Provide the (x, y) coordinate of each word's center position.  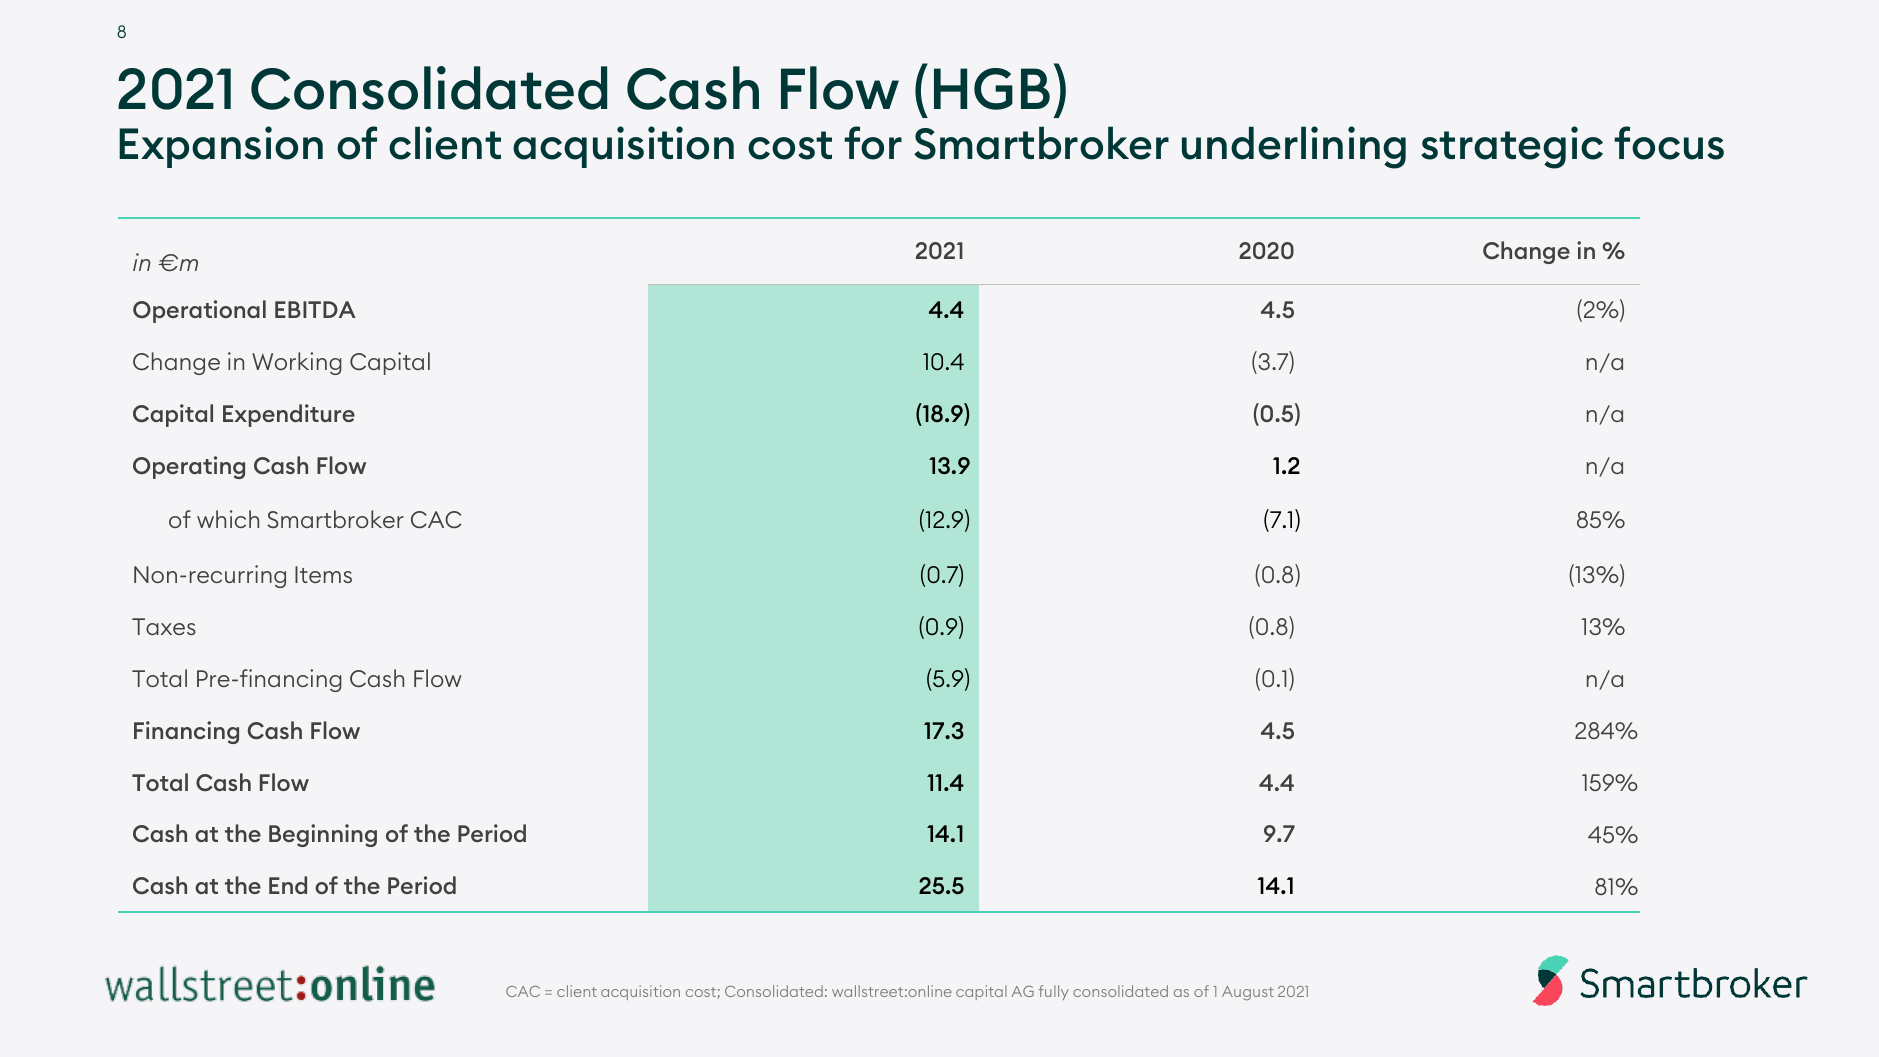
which (228, 519)
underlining (1294, 147)
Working (297, 363)
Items (323, 574)
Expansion (221, 147)
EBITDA (315, 309)
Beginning (323, 835)
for (873, 143)
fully (1053, 992)
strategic (1512, 147)
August (1248, 993)
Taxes (164, 626)
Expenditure (289, 415)
